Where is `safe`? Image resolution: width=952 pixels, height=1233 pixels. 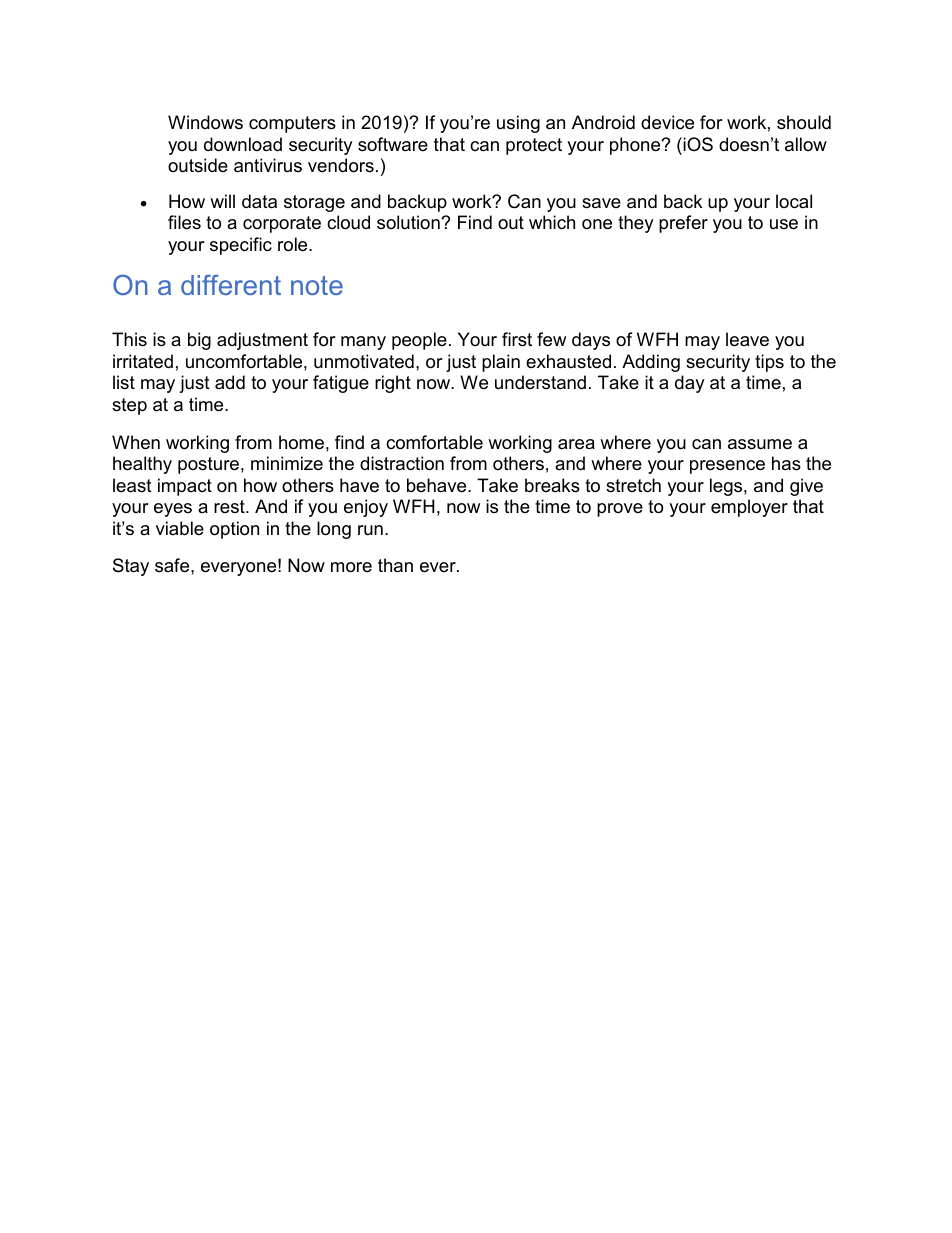 safe is located at coordinates (173, 565).
